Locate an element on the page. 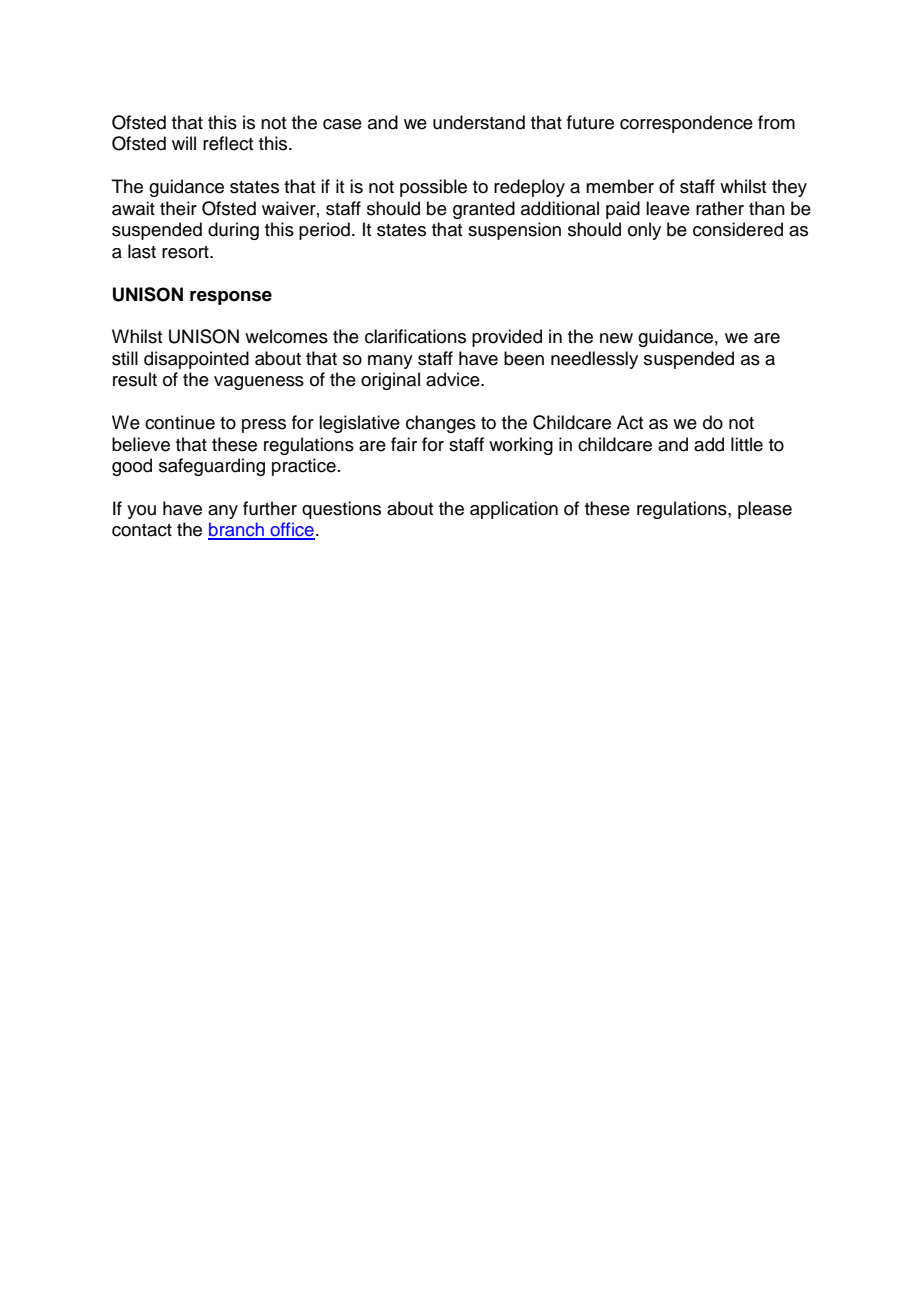 The image size is (924, 1308). understand is located at coordinates (479, 122).
